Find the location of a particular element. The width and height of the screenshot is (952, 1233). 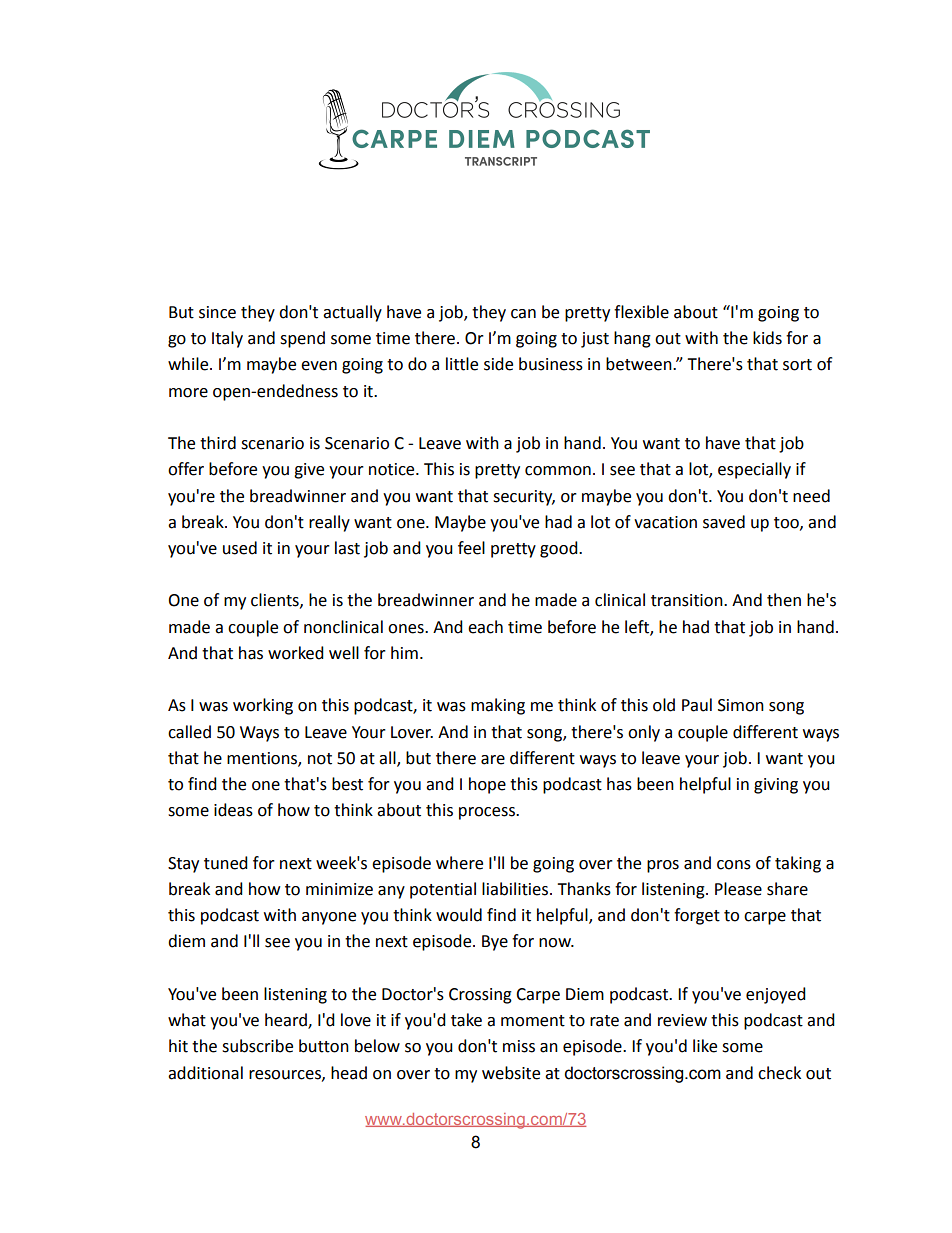

can is located at coordinates (523, 314).
